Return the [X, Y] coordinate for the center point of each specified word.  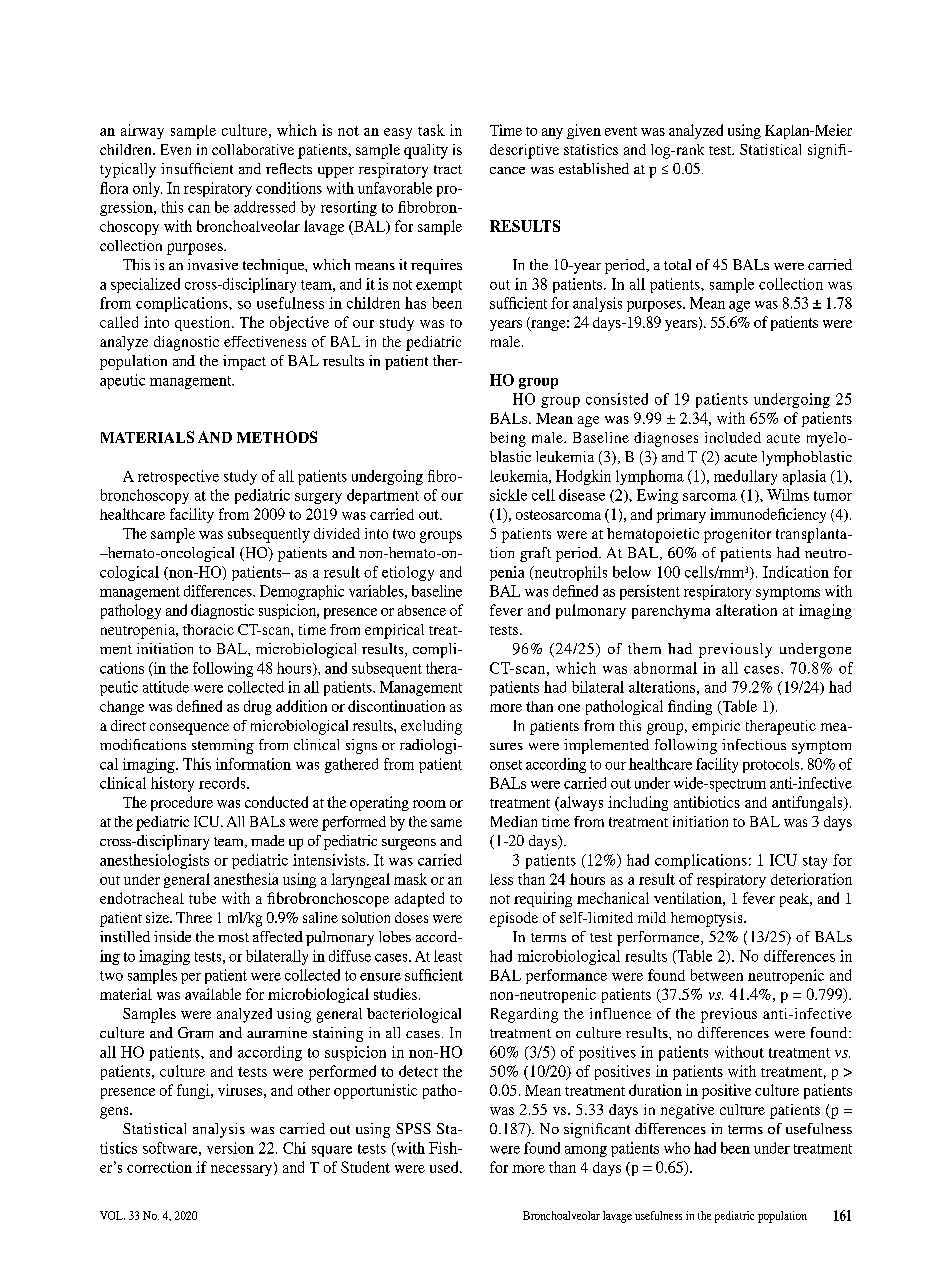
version [230, 1148]
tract [448, 169]
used [445, 1167]
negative [687, 1111]
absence [422, 610]
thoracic [208, 629]
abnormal [665, 668]
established [594, 168]
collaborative [253, 149]
